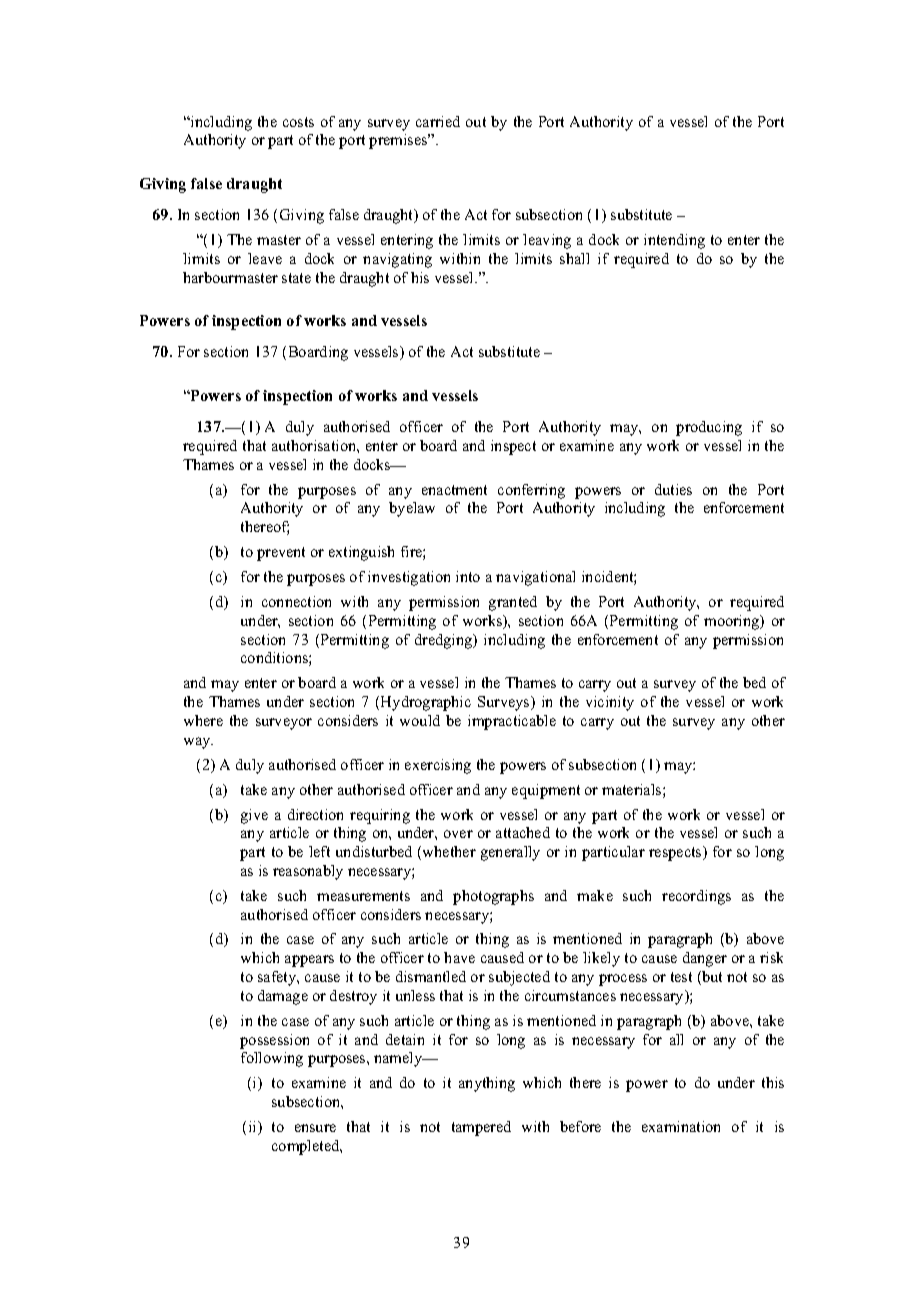  I want to click on carried, so click(438, 121).
